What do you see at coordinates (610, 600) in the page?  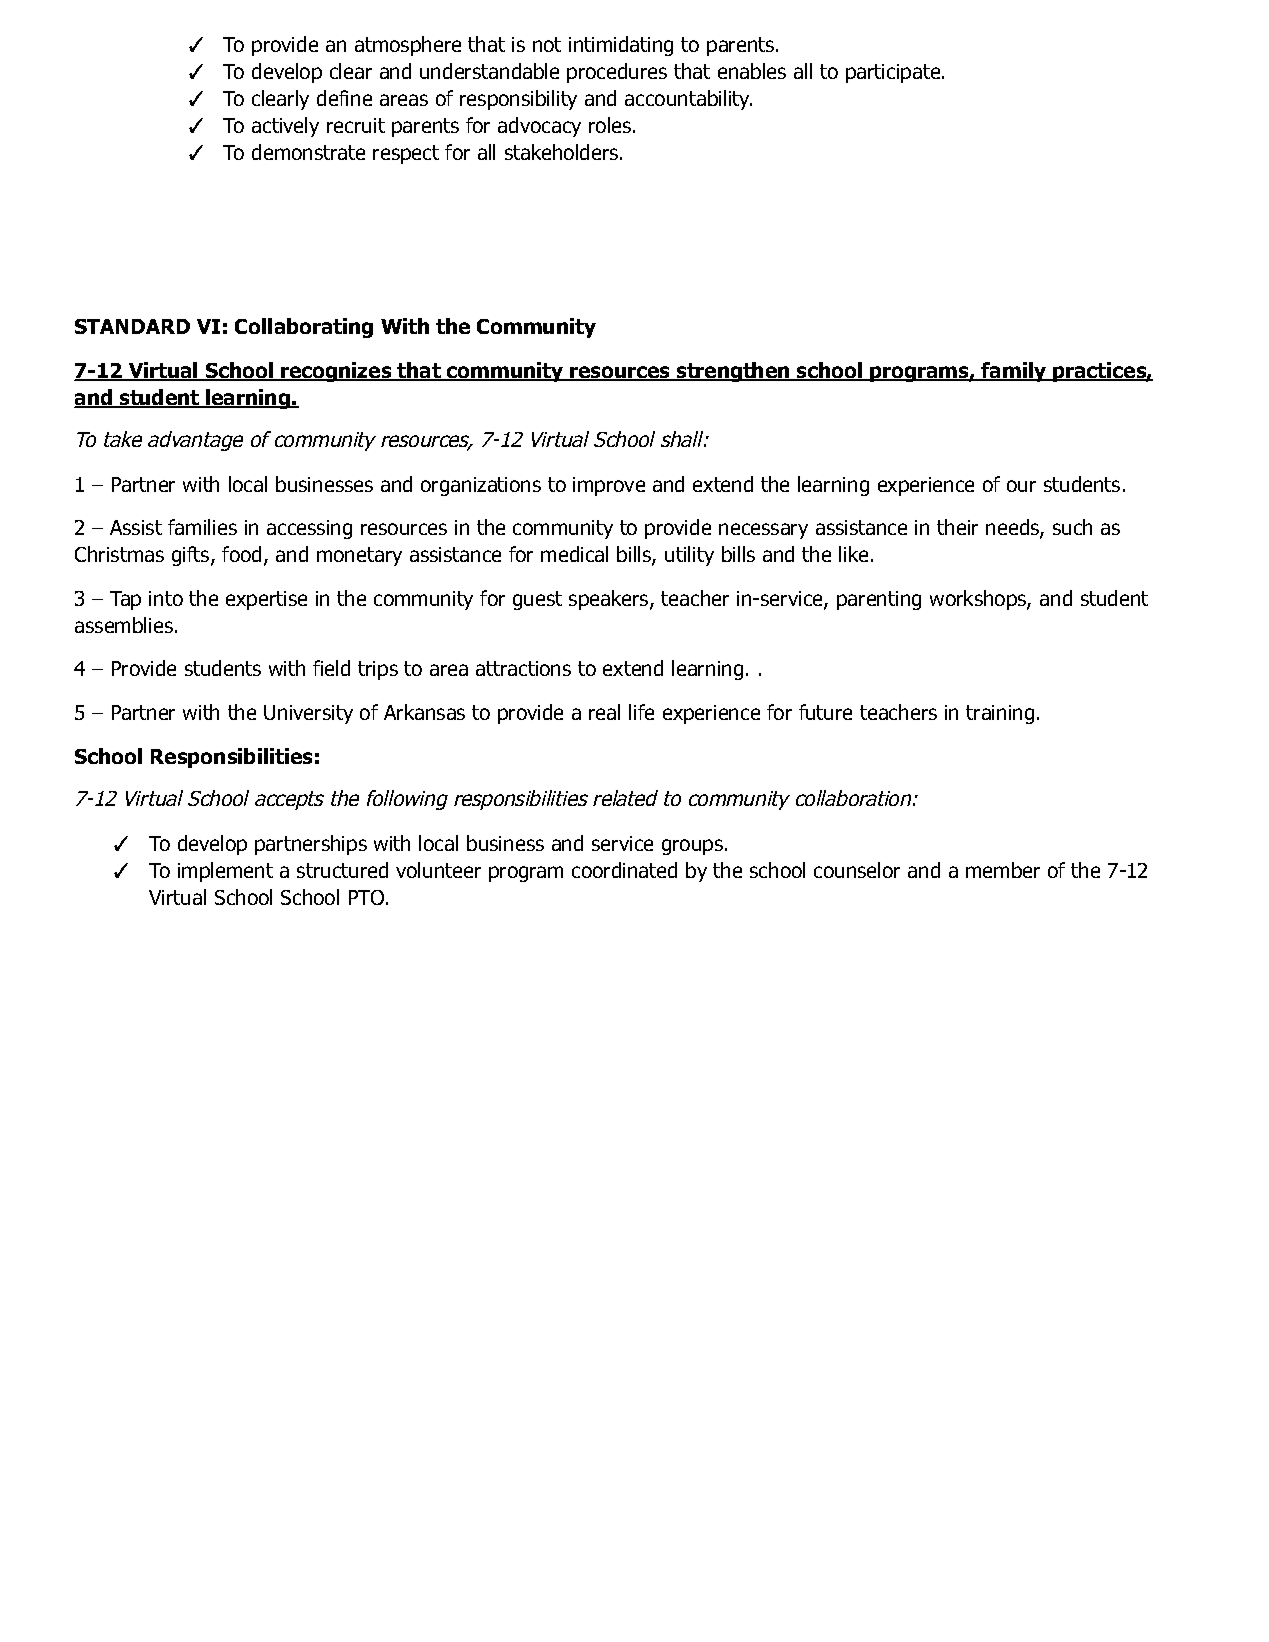 I see `speakers` at bounding box center [610, 600].
